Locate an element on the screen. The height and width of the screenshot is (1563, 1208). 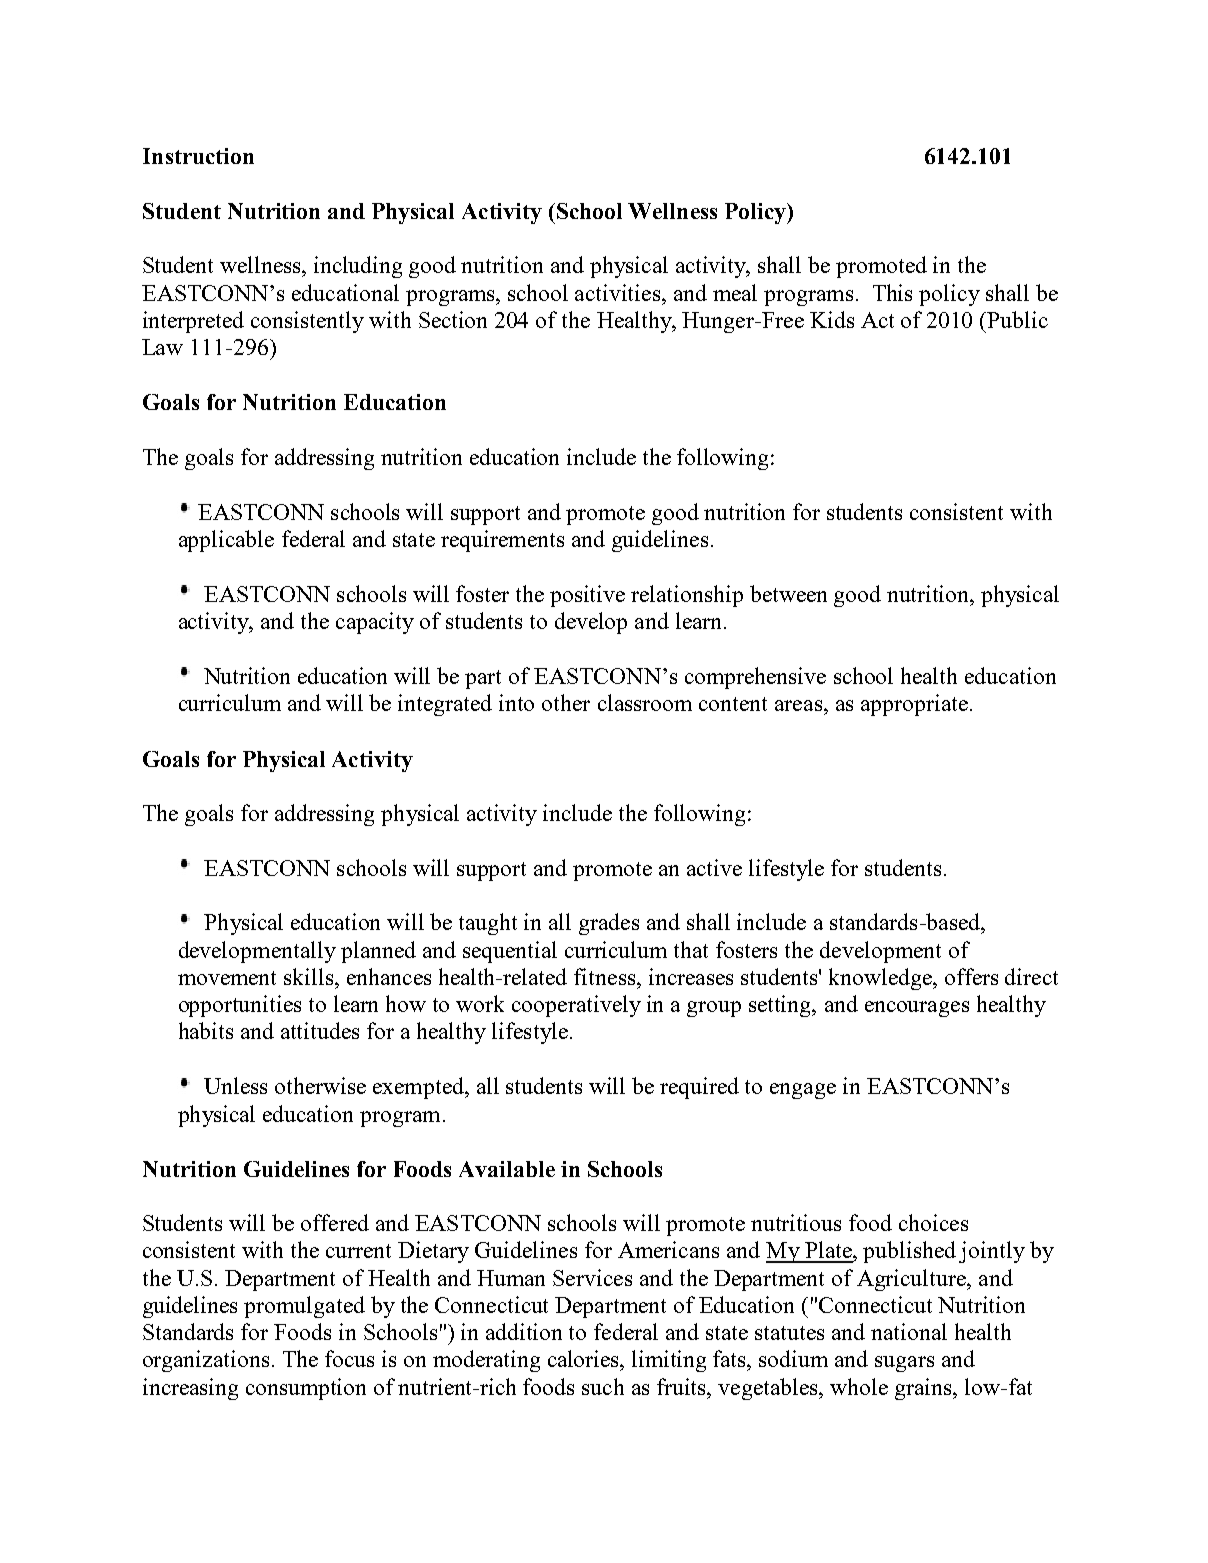
such is located at coordinates (603, 1386).
